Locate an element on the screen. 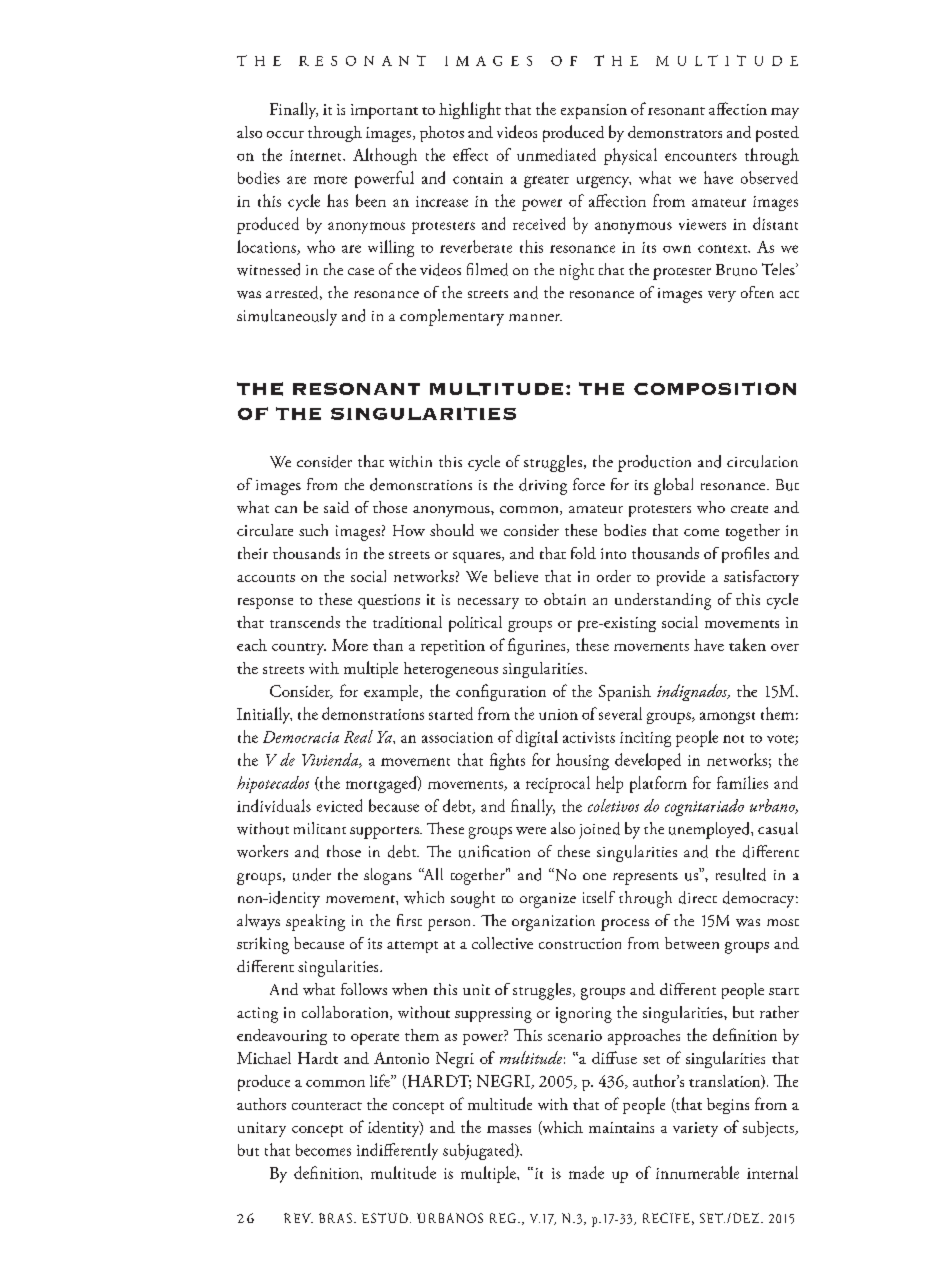  circulation is located at coordinates (762, 461).
